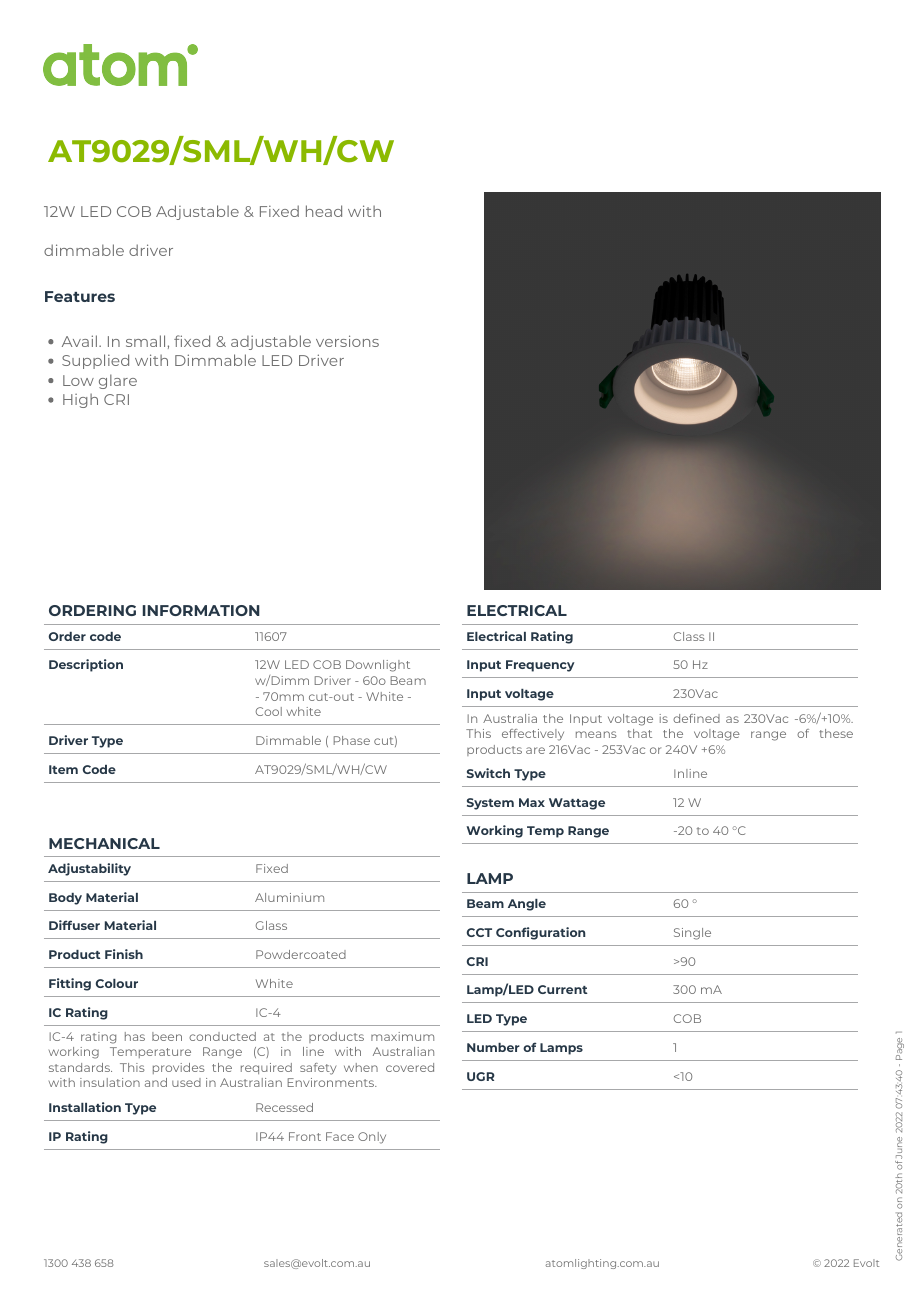 The width and height of the screenshot is (924, 1308). What do you see at coordinates (324, 211) in the screenshot?
I see `head` at bounding box center [324, 211].
